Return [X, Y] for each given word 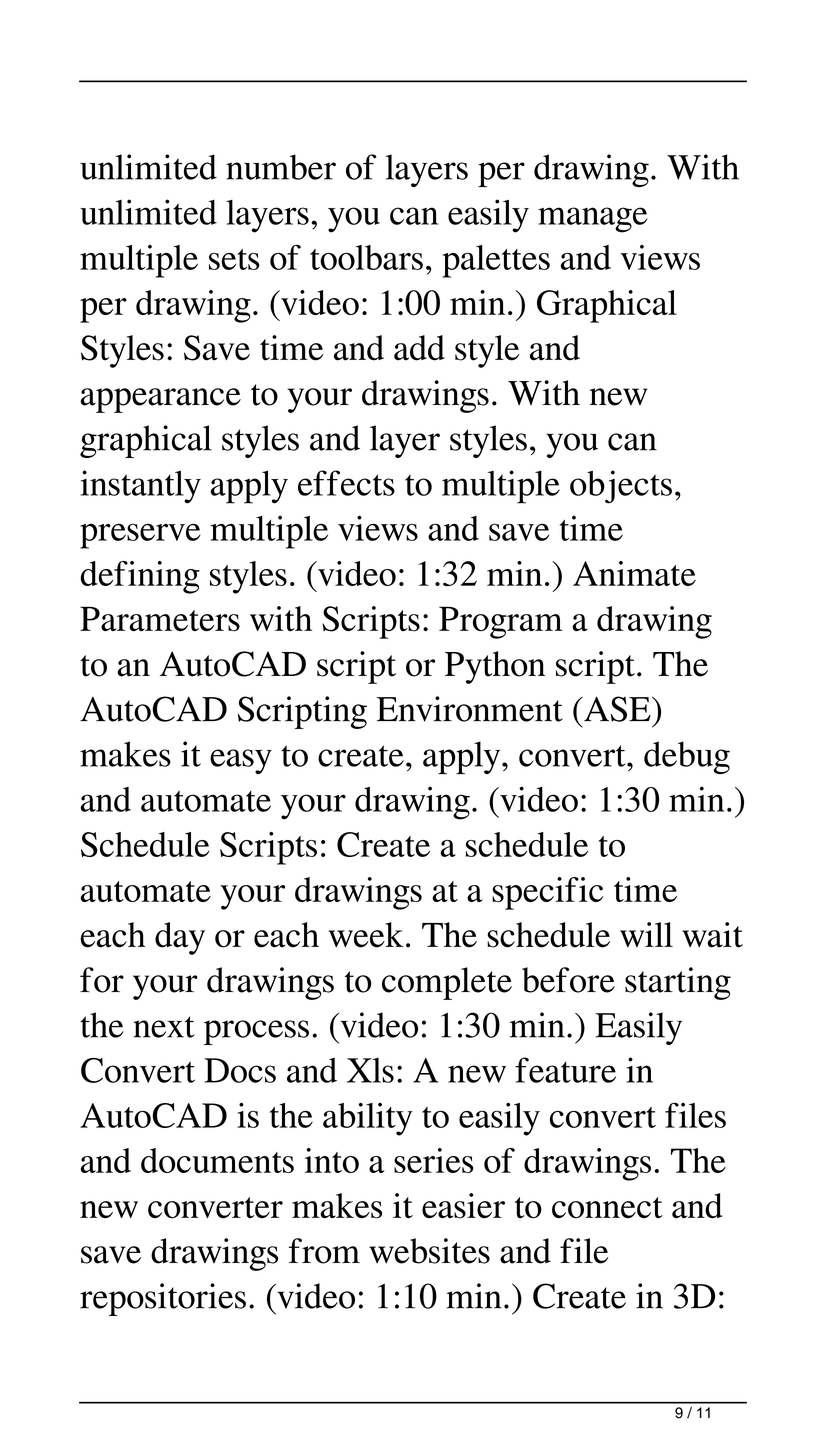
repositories [163, 1299]
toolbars [366, 257]
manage [592, 220]
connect [607, 1208]
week [366, 935]
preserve [140, 536]
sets [234, 259]
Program [501, 622]
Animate [634, 573]
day [180, 938]
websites [429, 1251]
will [646, 934]
